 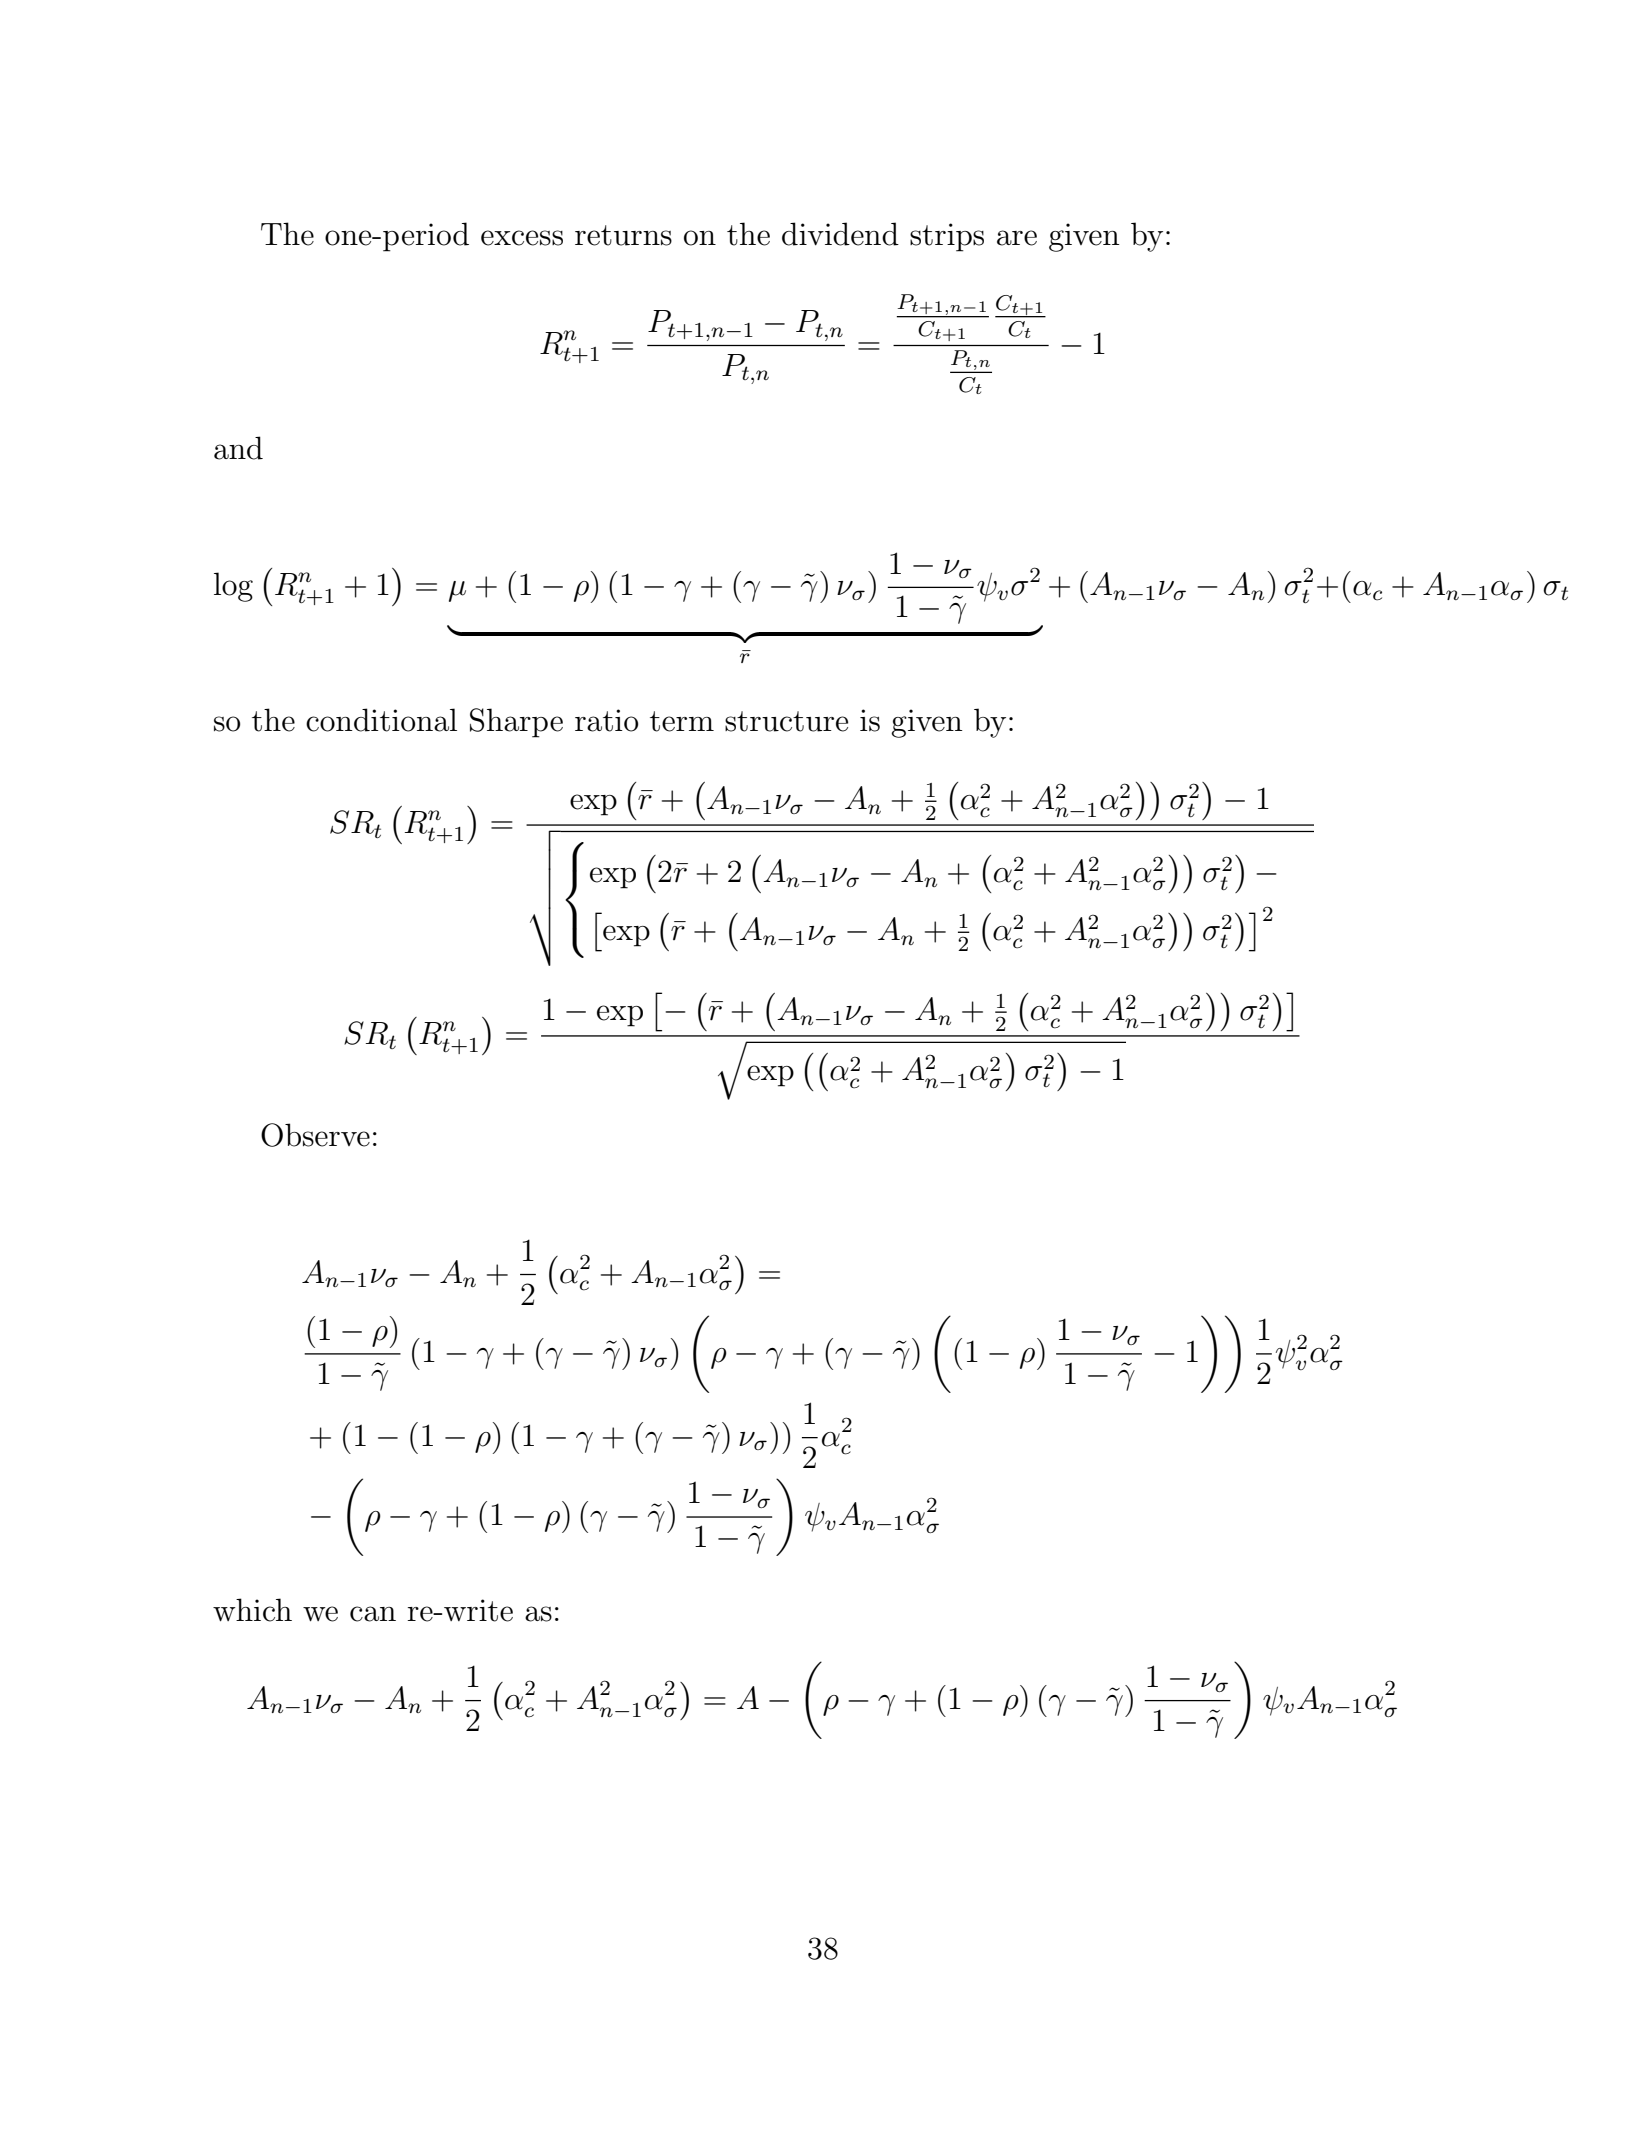 What do you see at coordinates (315, 1135) in the image?
I see `Observe` at bounding box center [315, 1135].
